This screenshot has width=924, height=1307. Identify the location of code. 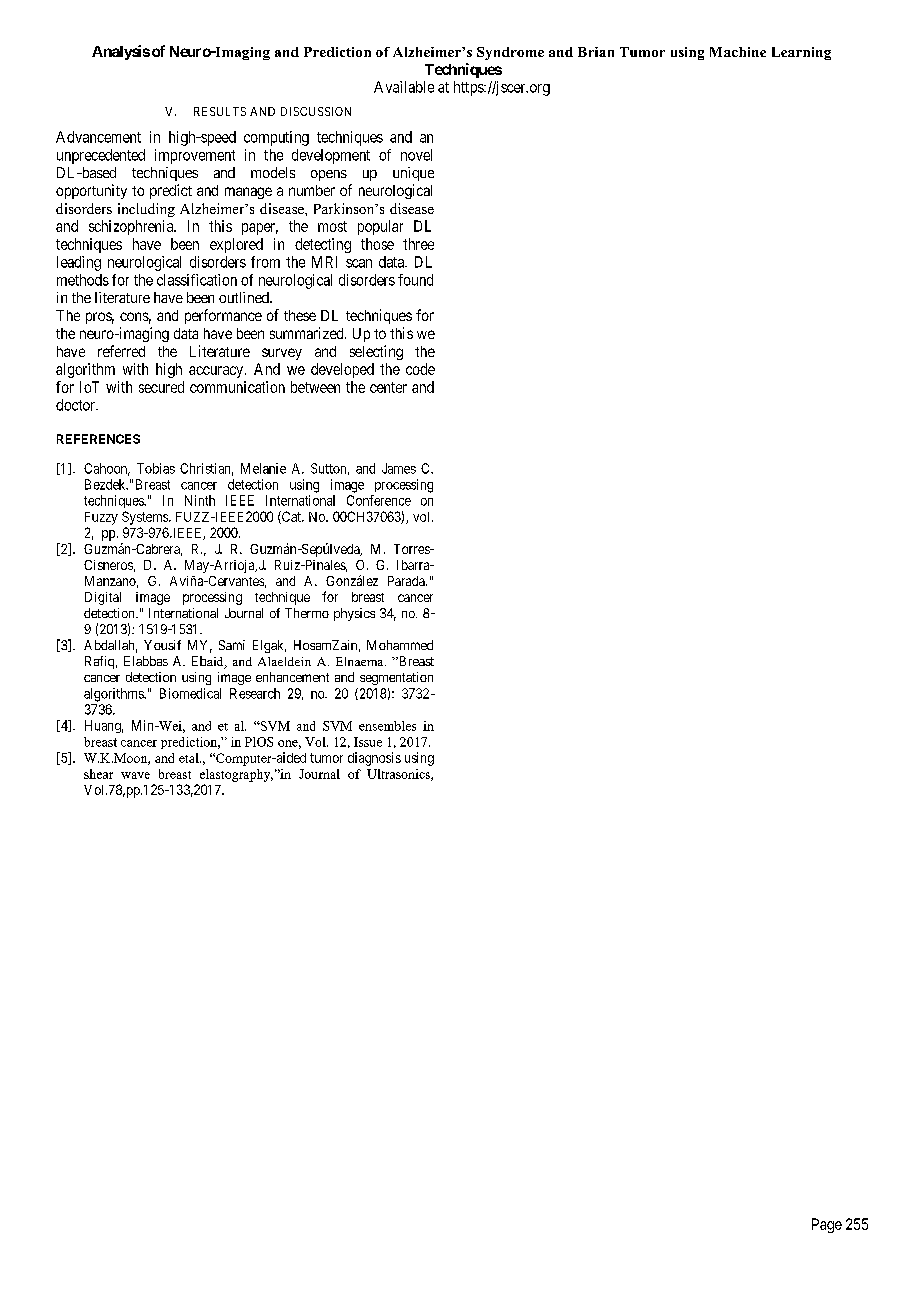
(420, 369).
